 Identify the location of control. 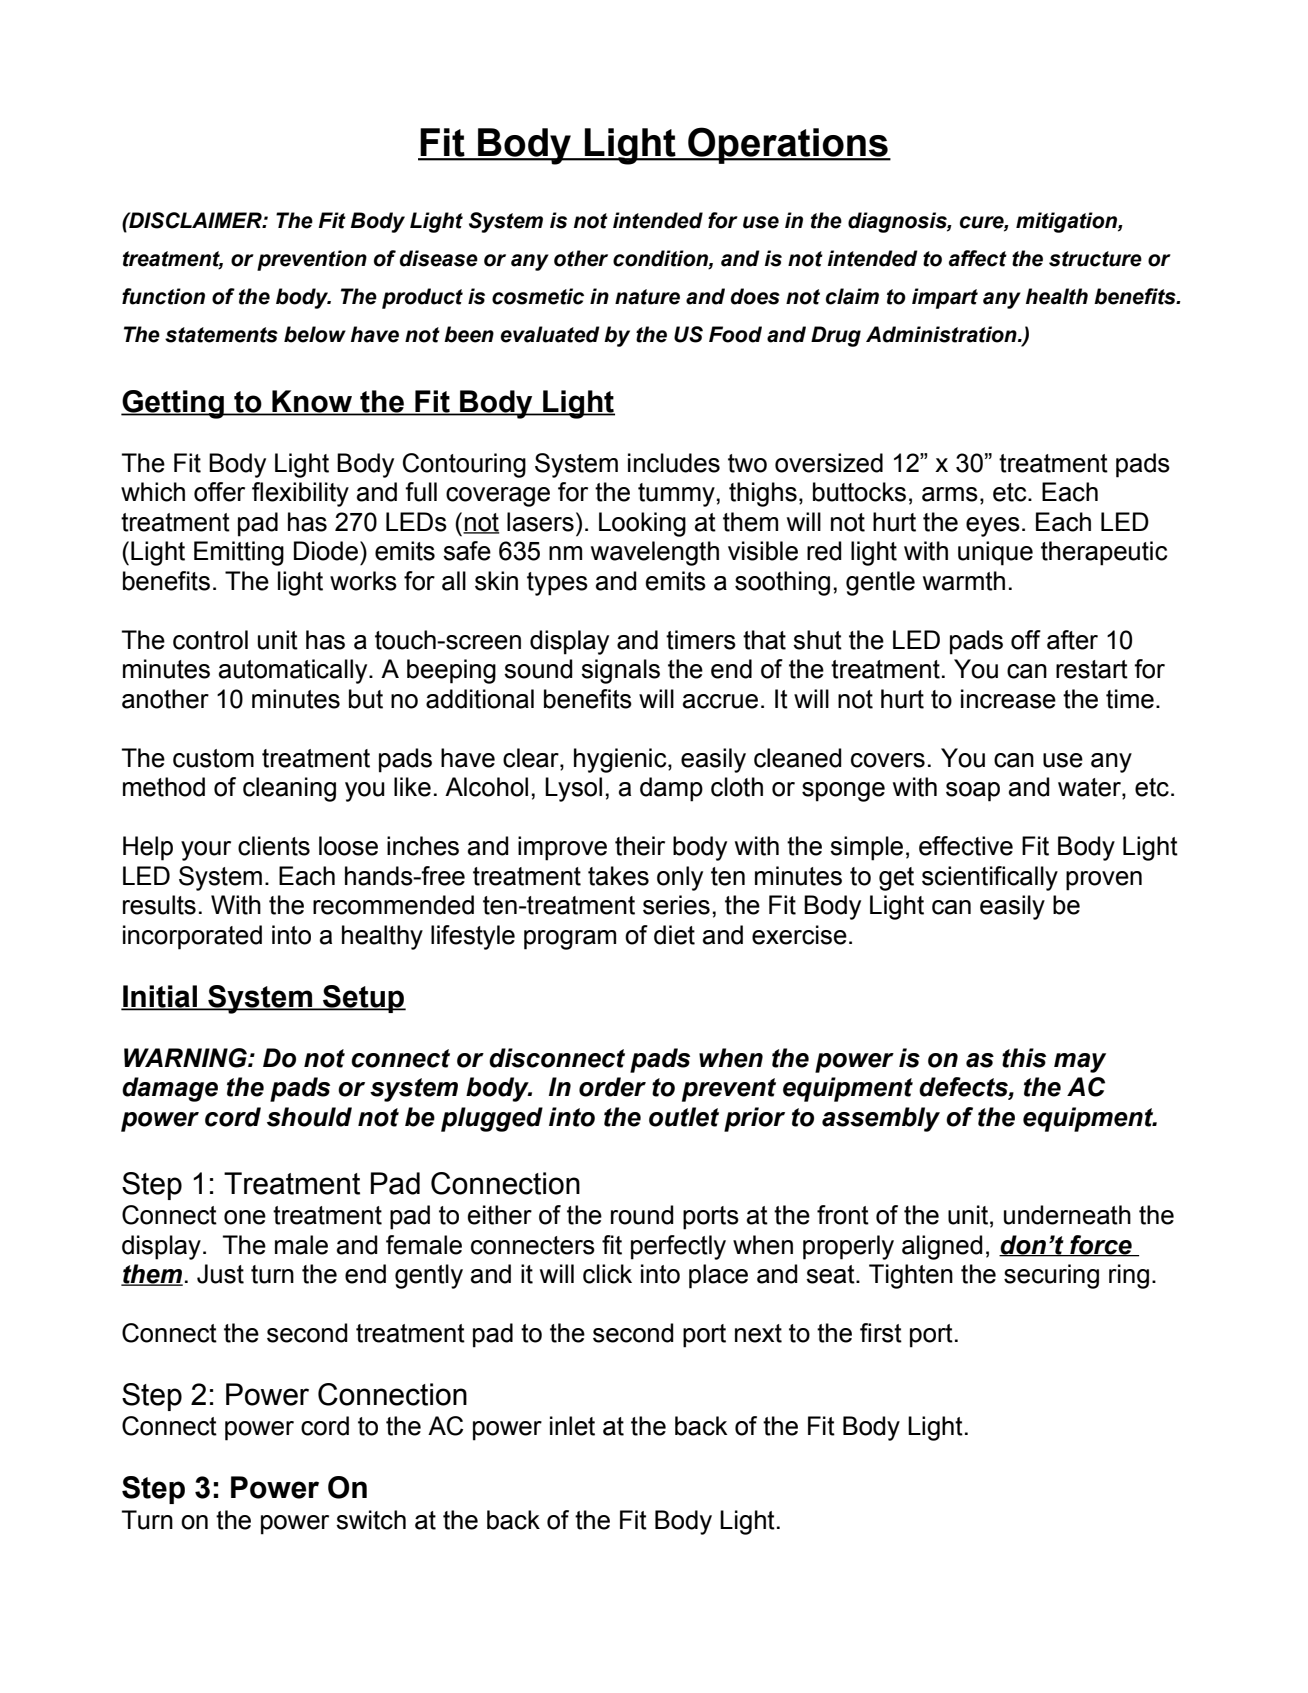
(210, 640).
